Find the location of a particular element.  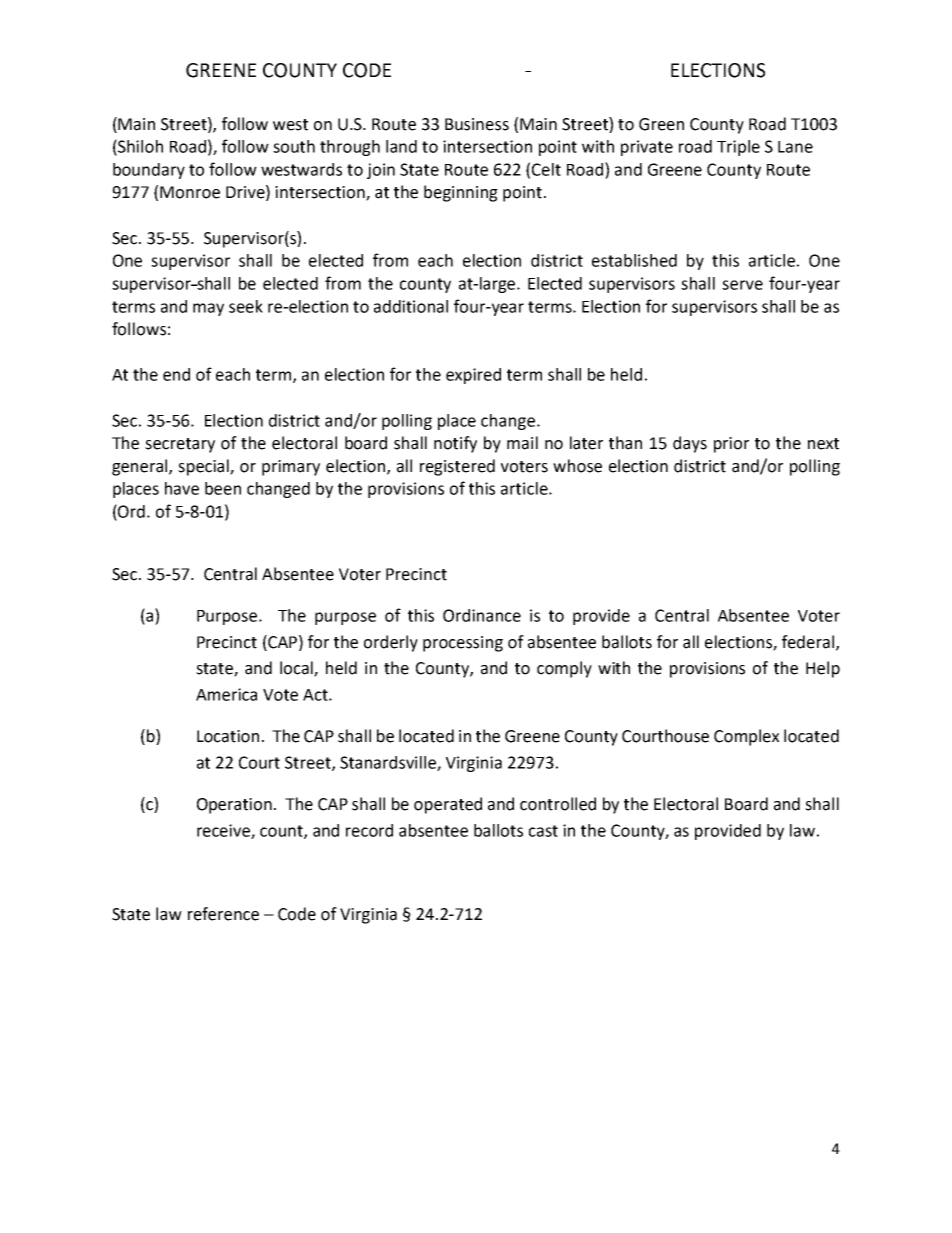

expired is located at coordinates (473, 376).
